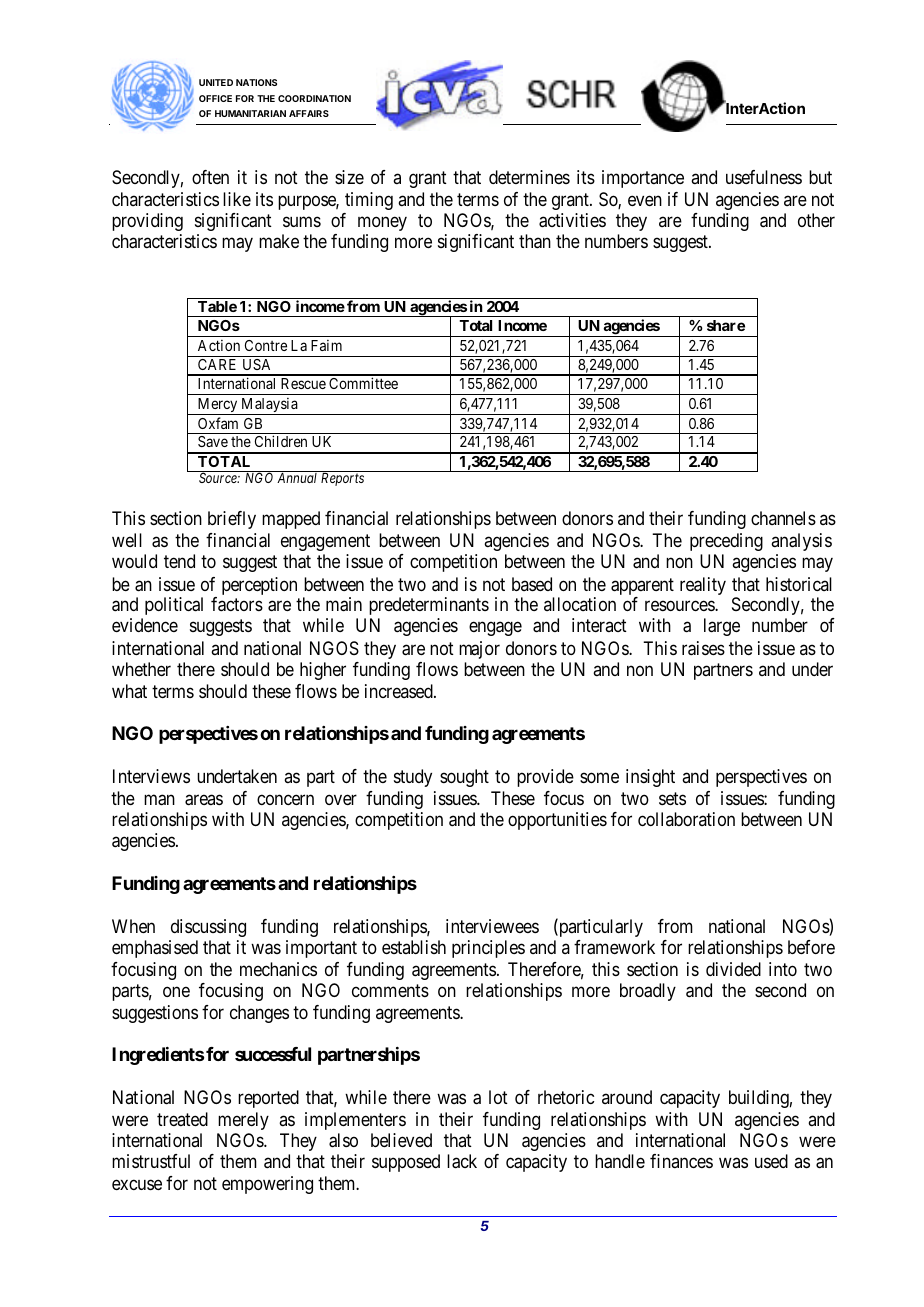  What do you see at coordinates (215, 98) in the page?
I see `OFFICE` at bounding box center [215, 98].
